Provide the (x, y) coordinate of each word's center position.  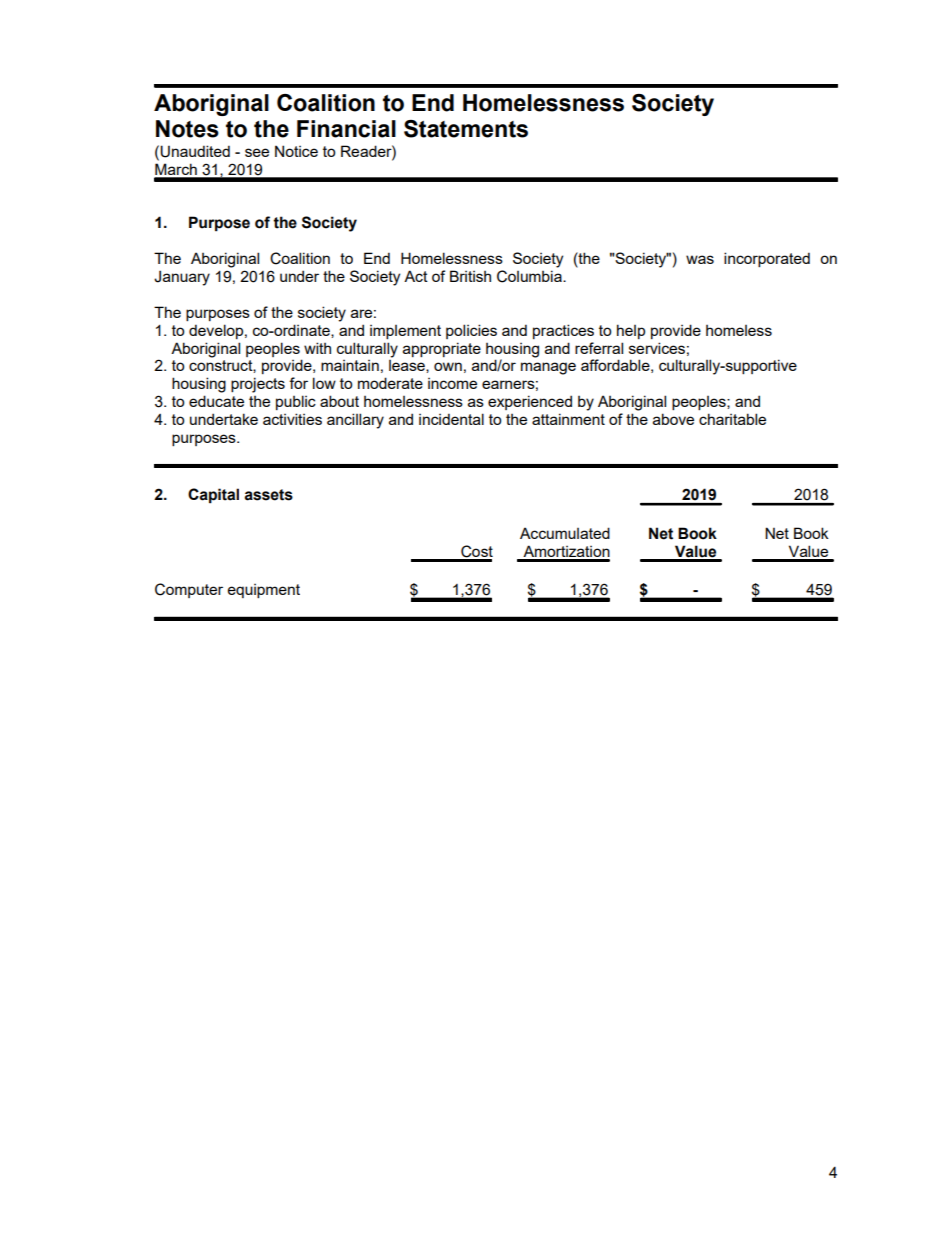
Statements (466, 129)
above (673, 419)
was (700, 259)
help (631, 331)
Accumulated (565, 533)
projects (258, 385)
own (448, 366)
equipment (264, 591)
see (257, 152)
